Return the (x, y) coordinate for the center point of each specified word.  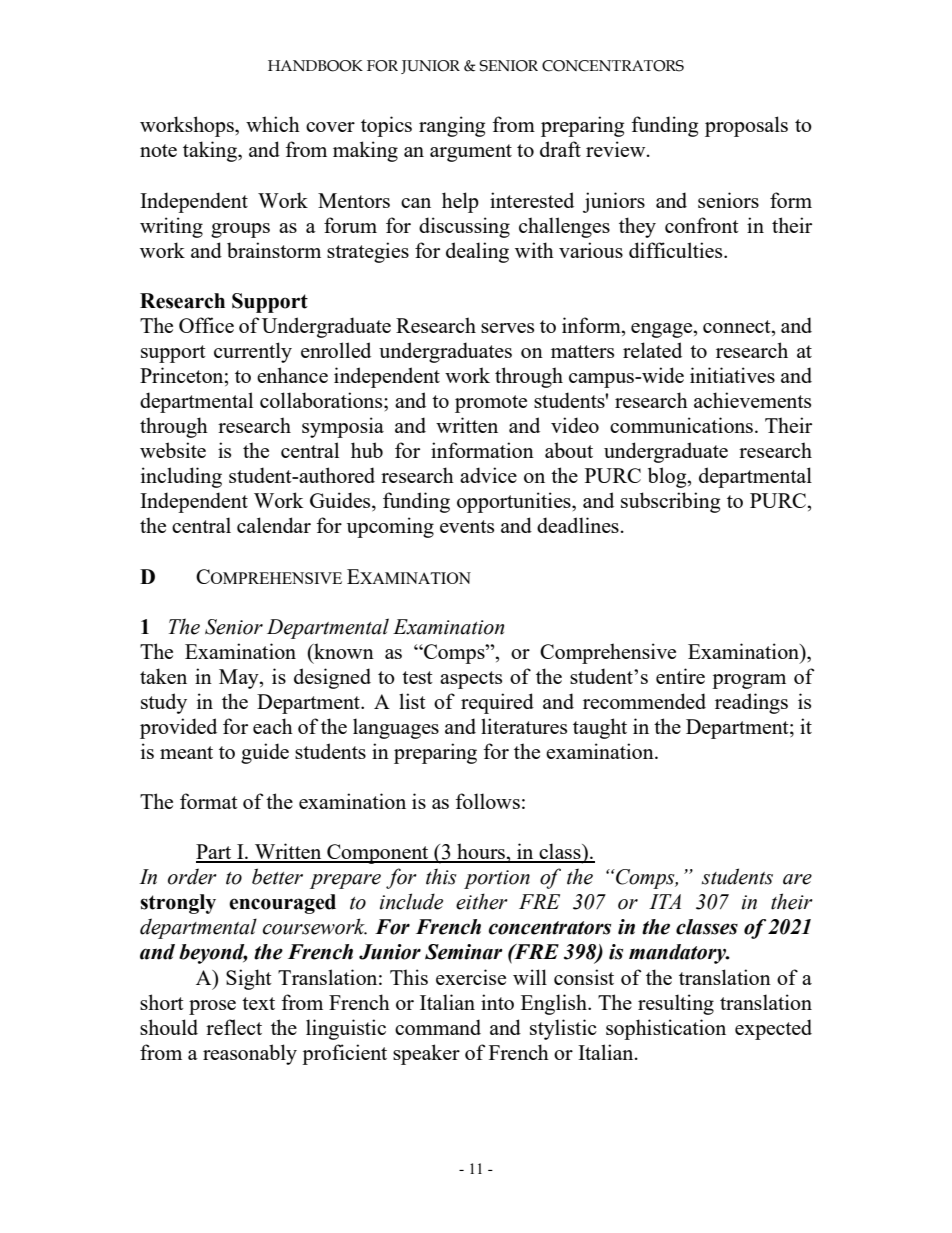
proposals (746, 126)
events (467, 526)
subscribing (670, 502)
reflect (234, 1027)
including (181, 477)
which (273, 124)
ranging (452, 126)
